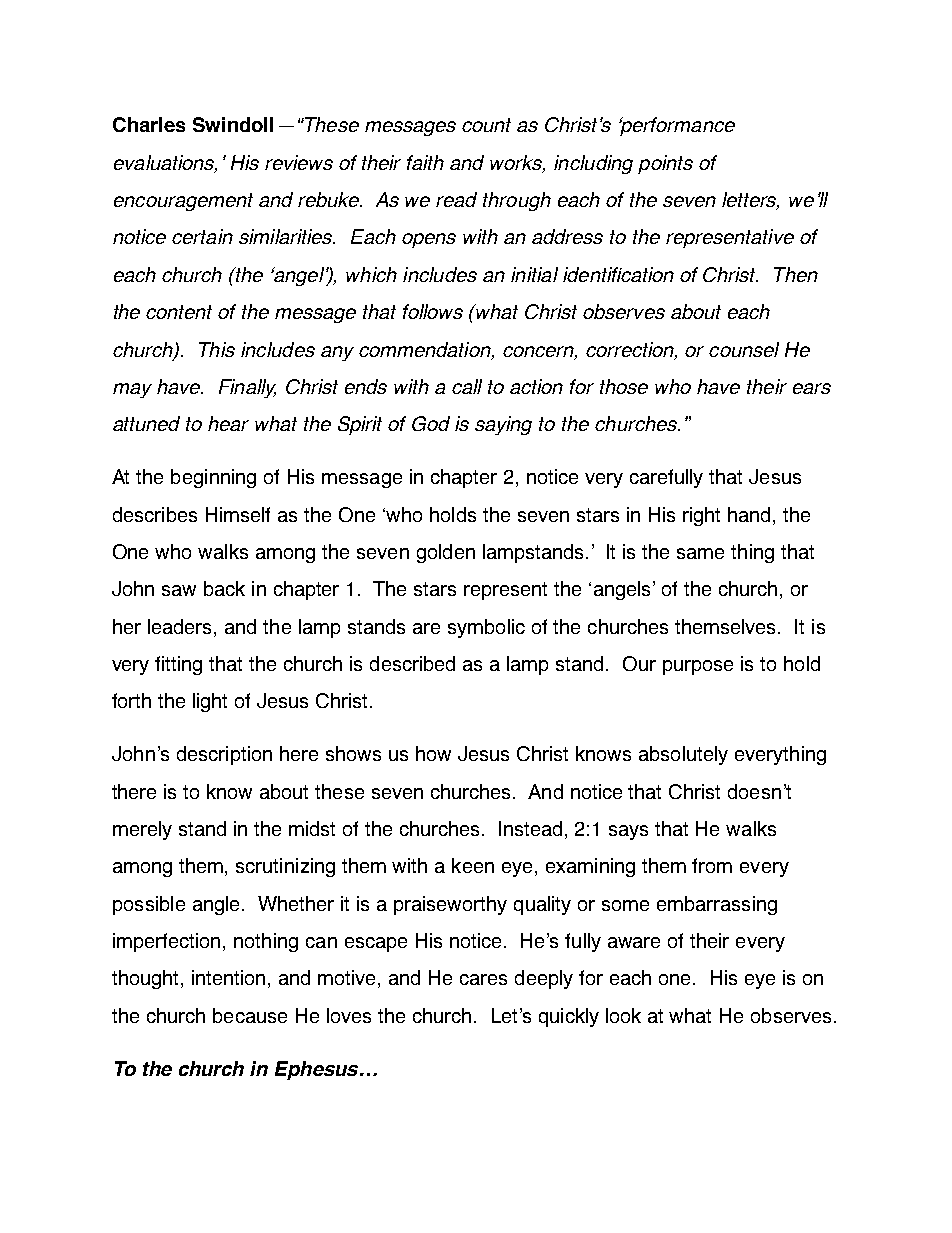 The height and width of the document is (1233, 952). I want to click on back, so click(224, 588).
